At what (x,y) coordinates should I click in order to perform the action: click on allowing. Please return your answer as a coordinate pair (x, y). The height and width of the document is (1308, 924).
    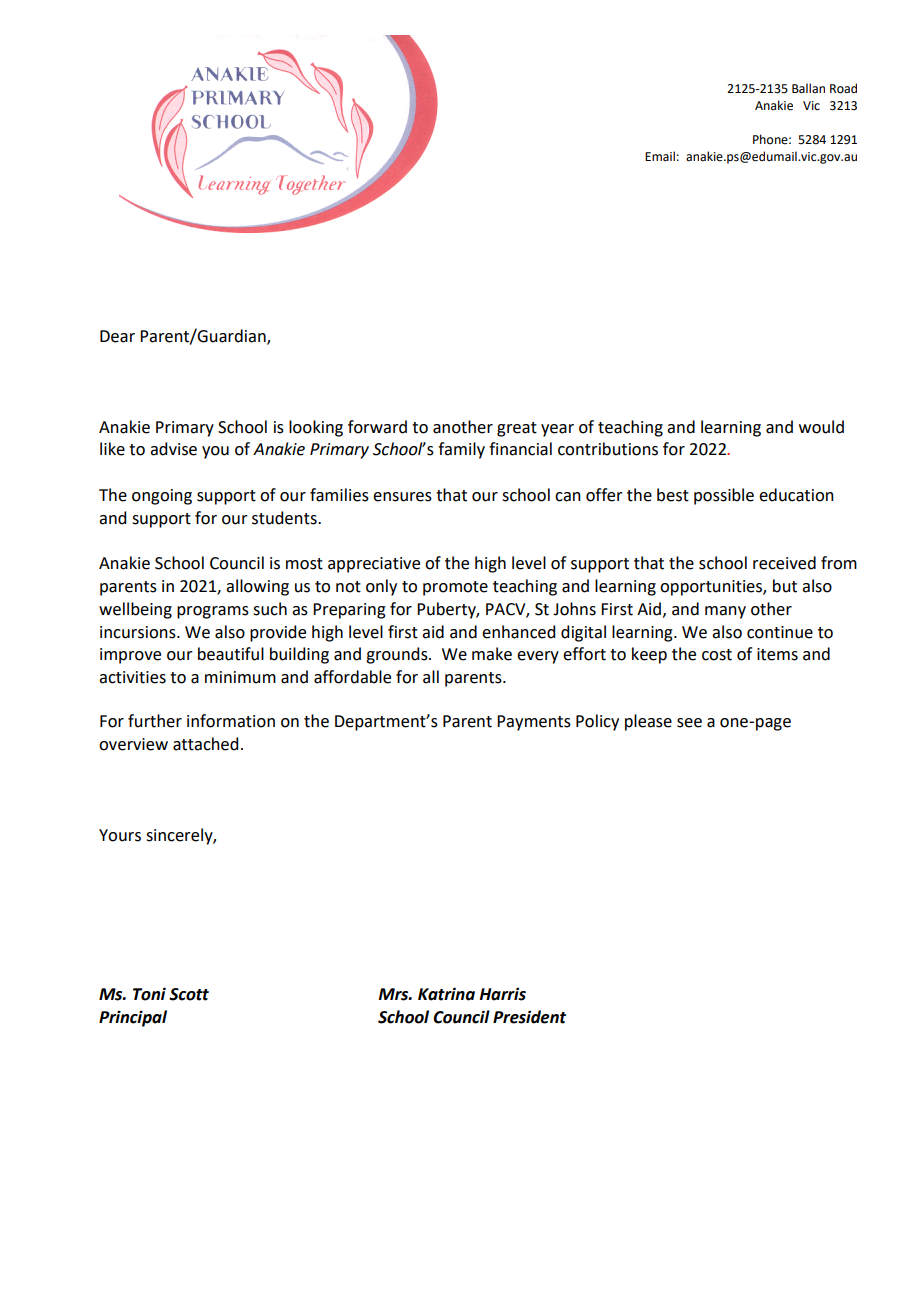
    Looking at the image, I should click on (257, 587).
